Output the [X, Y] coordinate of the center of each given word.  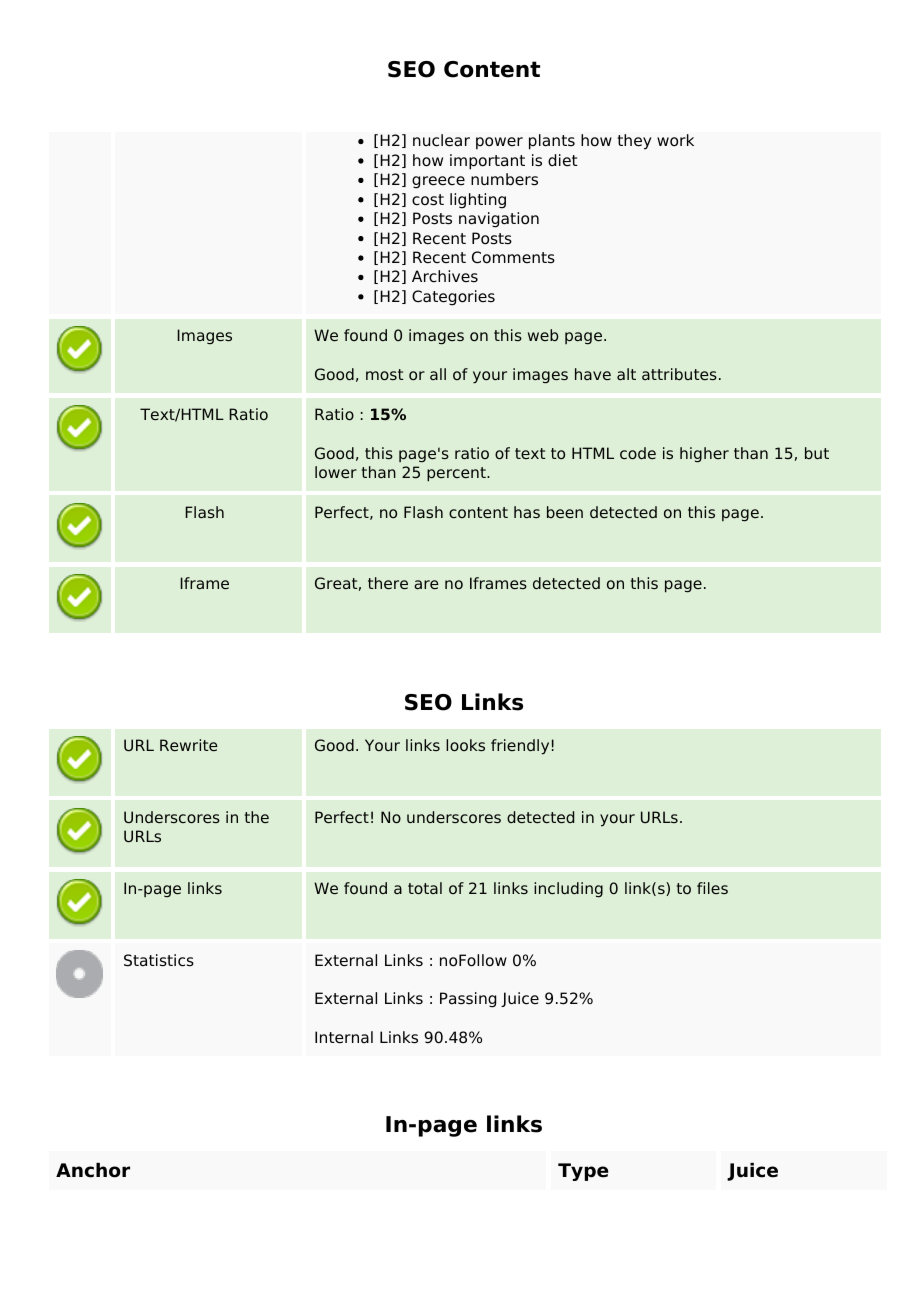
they [634, 142]
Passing [468, 1000]
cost [428, 200]
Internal [344, 1037]
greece [438, 182]
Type [583, 1172]
